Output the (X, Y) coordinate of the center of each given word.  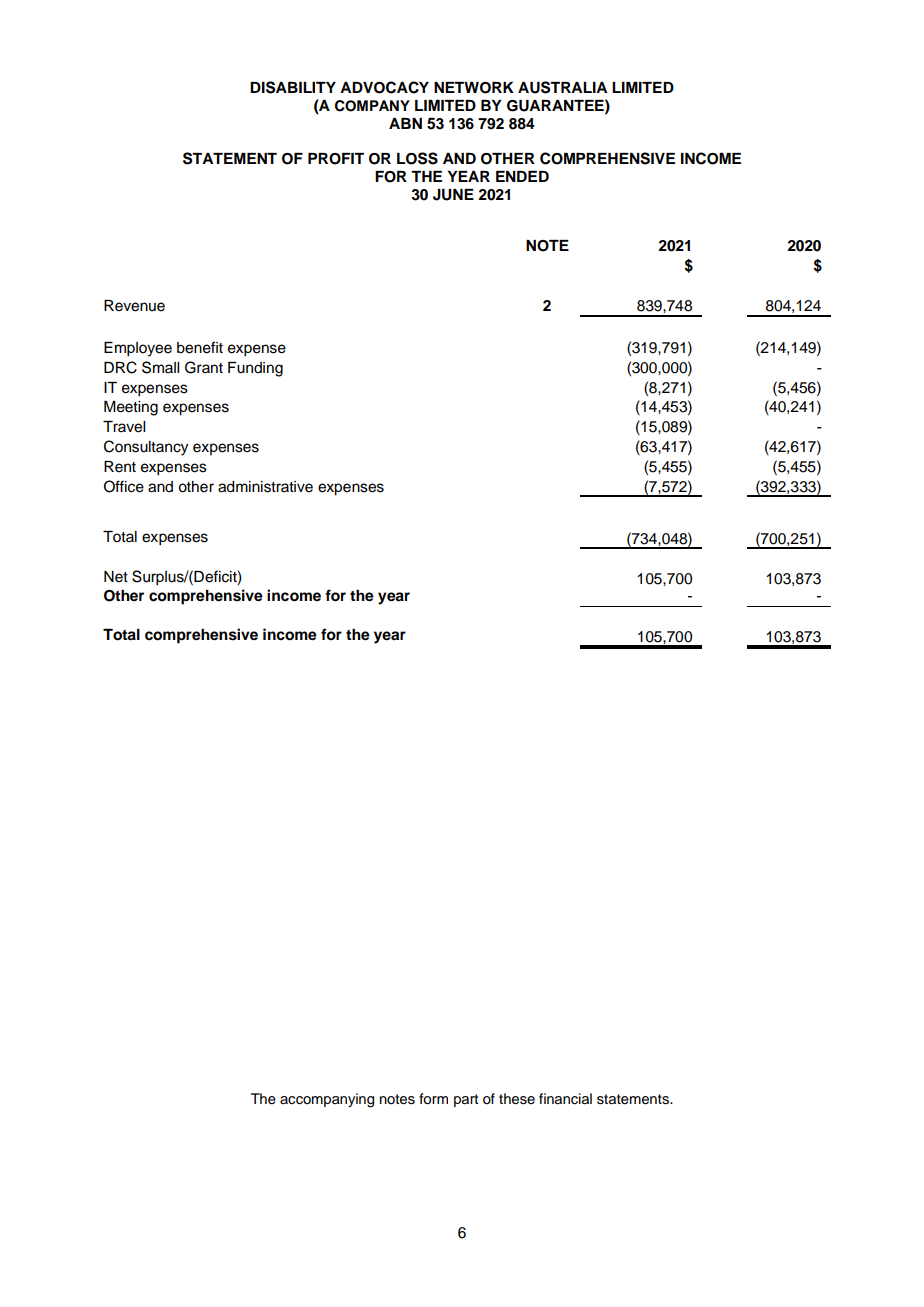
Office (124, 486)
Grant (204, 367)
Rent (120, 467)
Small (160, 367)
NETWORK (474, 88)
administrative (265, 487)
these (517, 1099)
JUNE (453, 195)
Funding (255, 369)
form (433, 1099)
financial (565, 1099)
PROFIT (336, 159)
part (466, 1100)
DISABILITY (293, 87)
